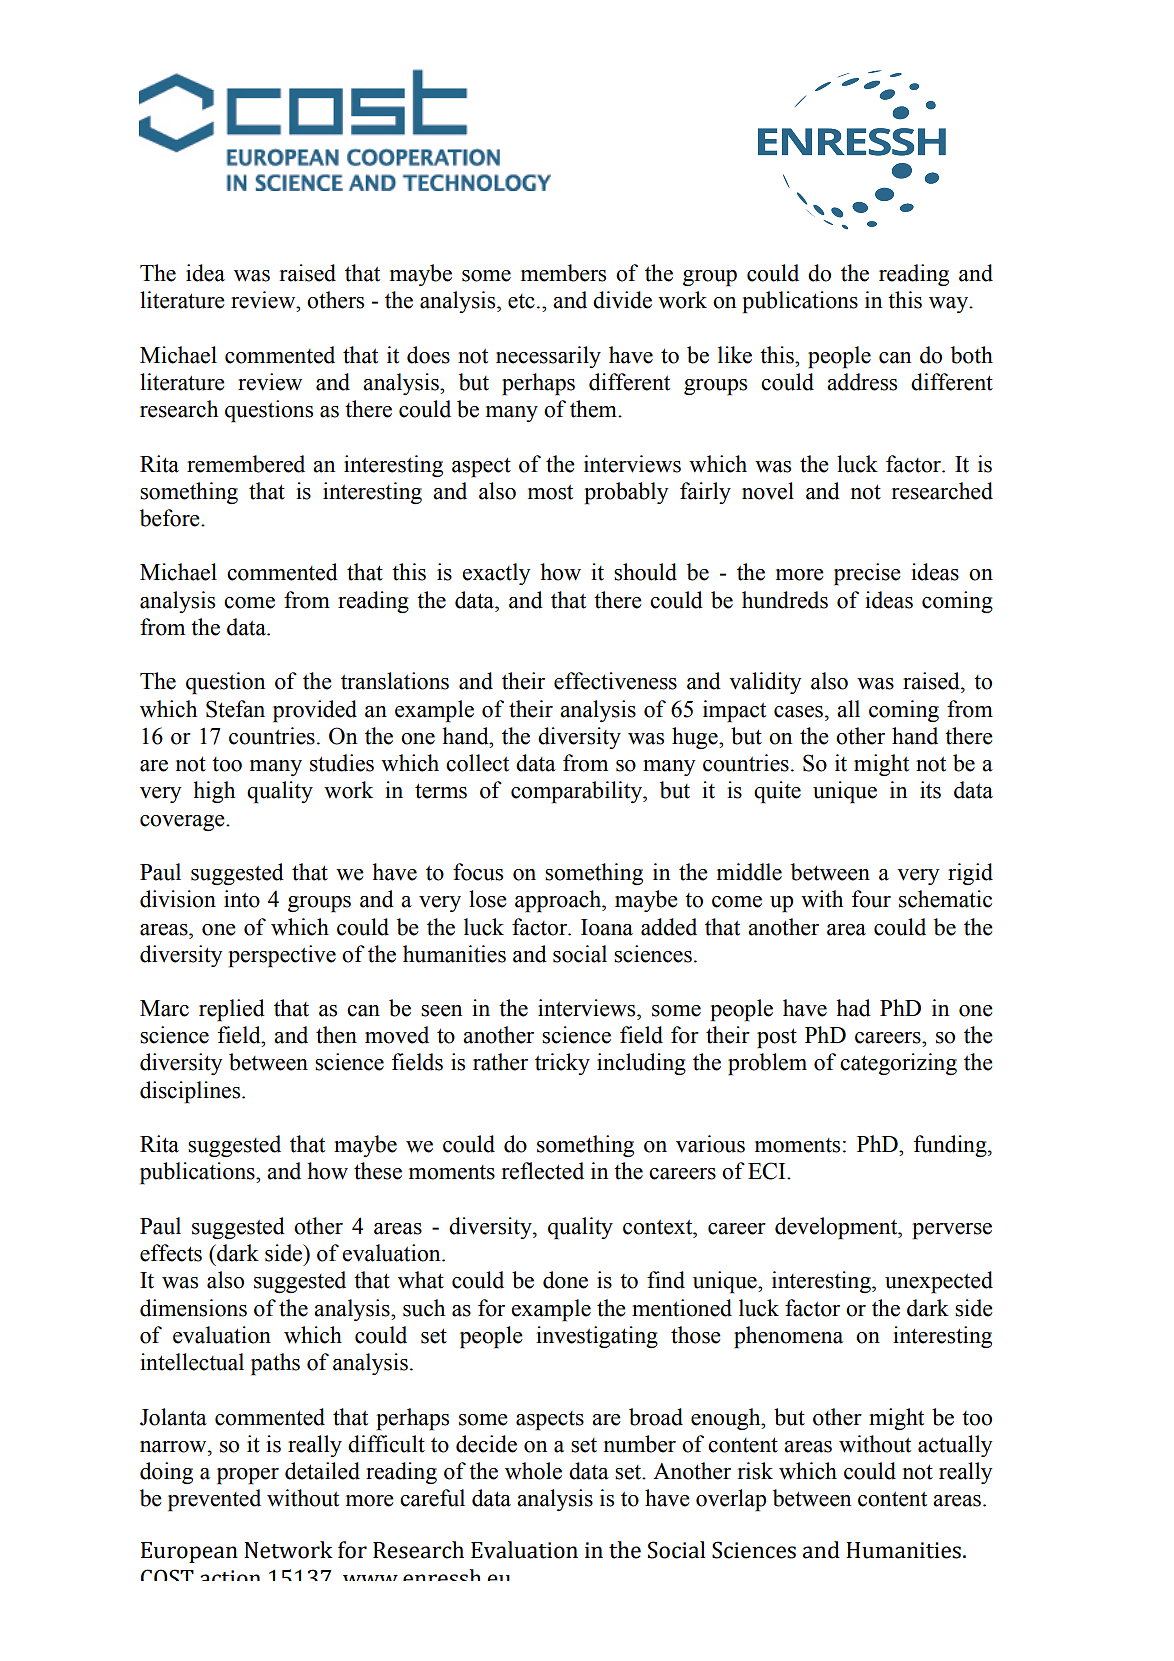  Describe the element at coordinates (562, 1064) in the screenshot. I see `tricky` at that location.
